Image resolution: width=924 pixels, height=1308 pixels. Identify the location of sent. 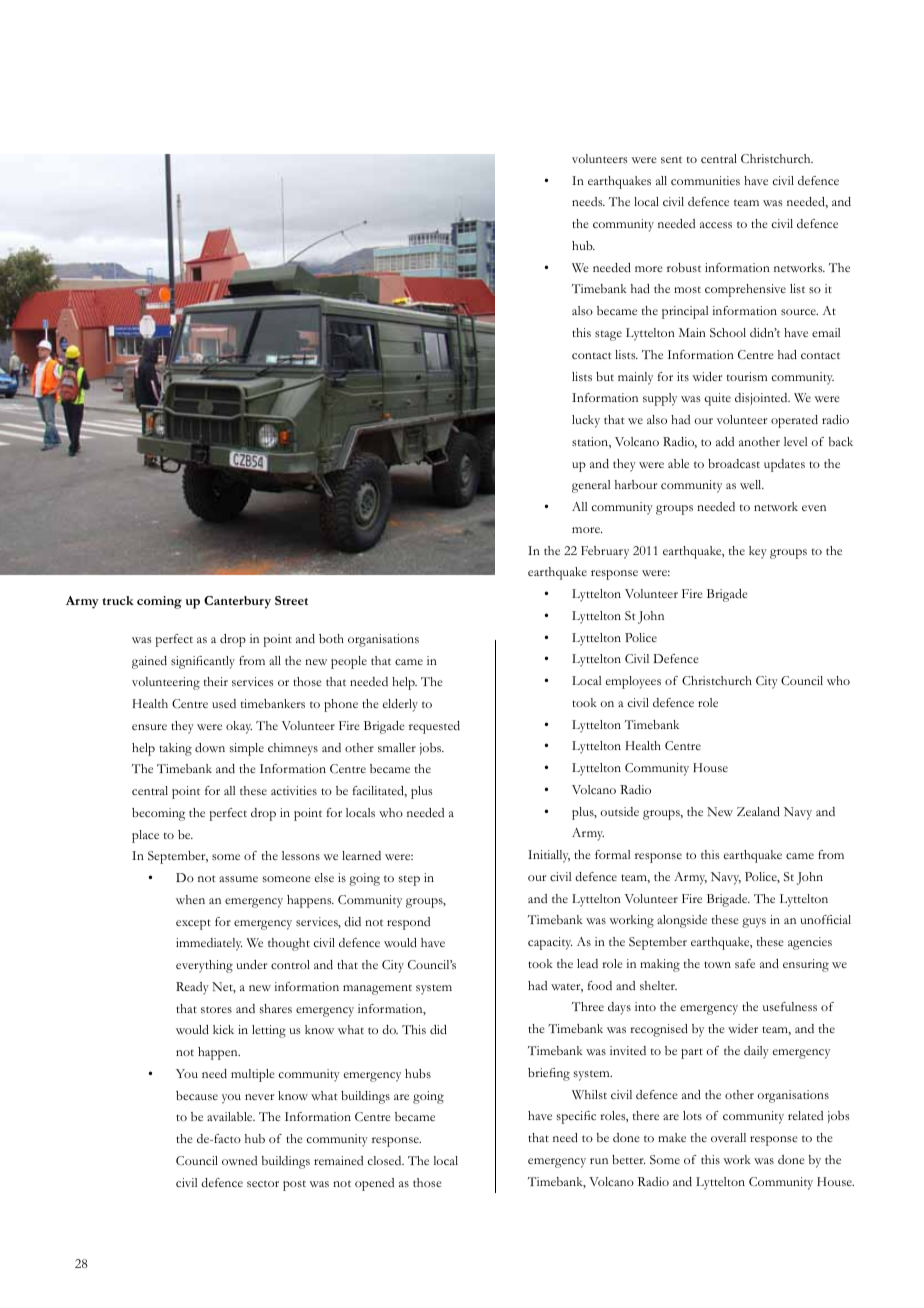
(671, 159).
